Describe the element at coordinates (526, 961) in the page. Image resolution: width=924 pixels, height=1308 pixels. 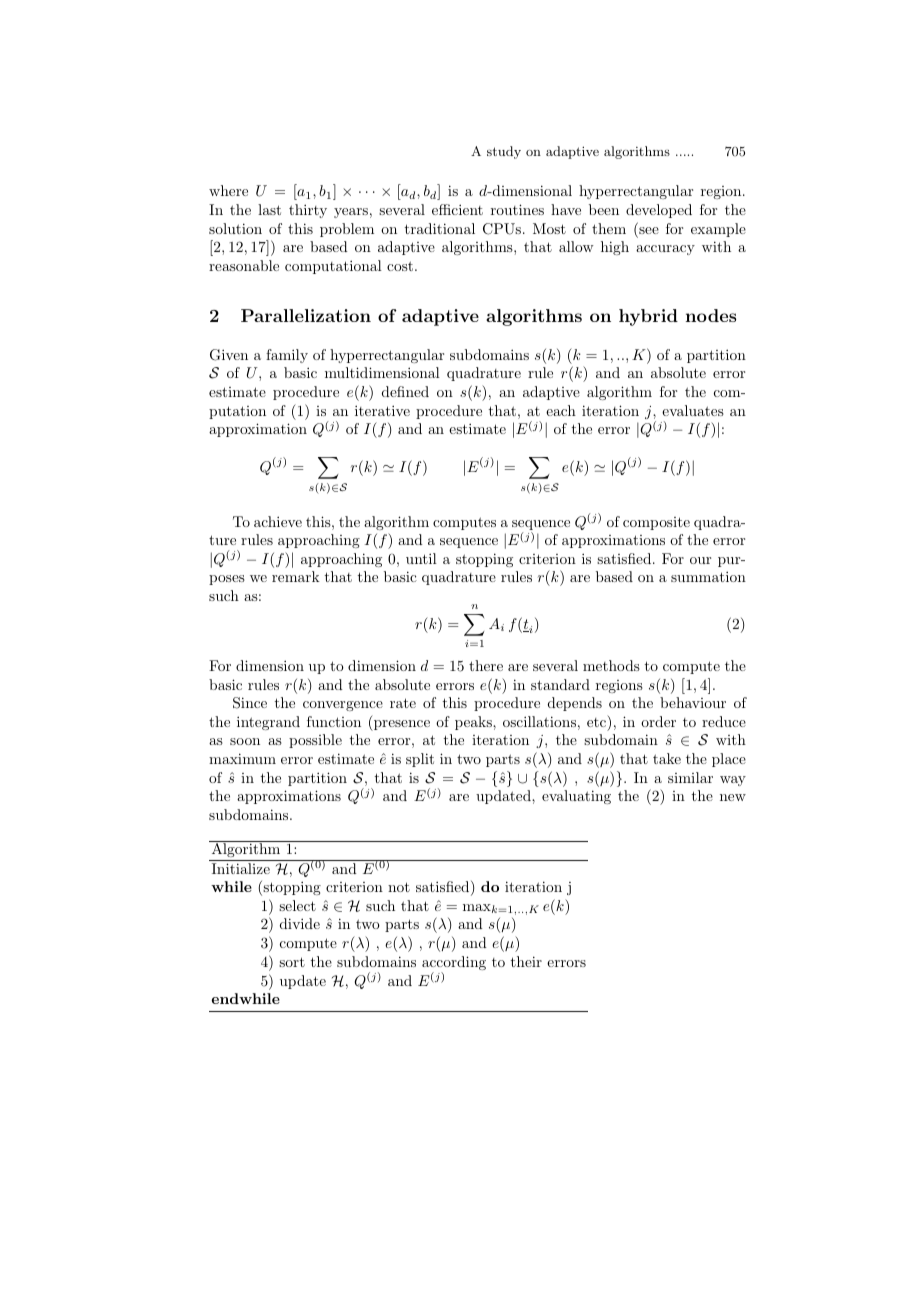
I see `their` at that location.
